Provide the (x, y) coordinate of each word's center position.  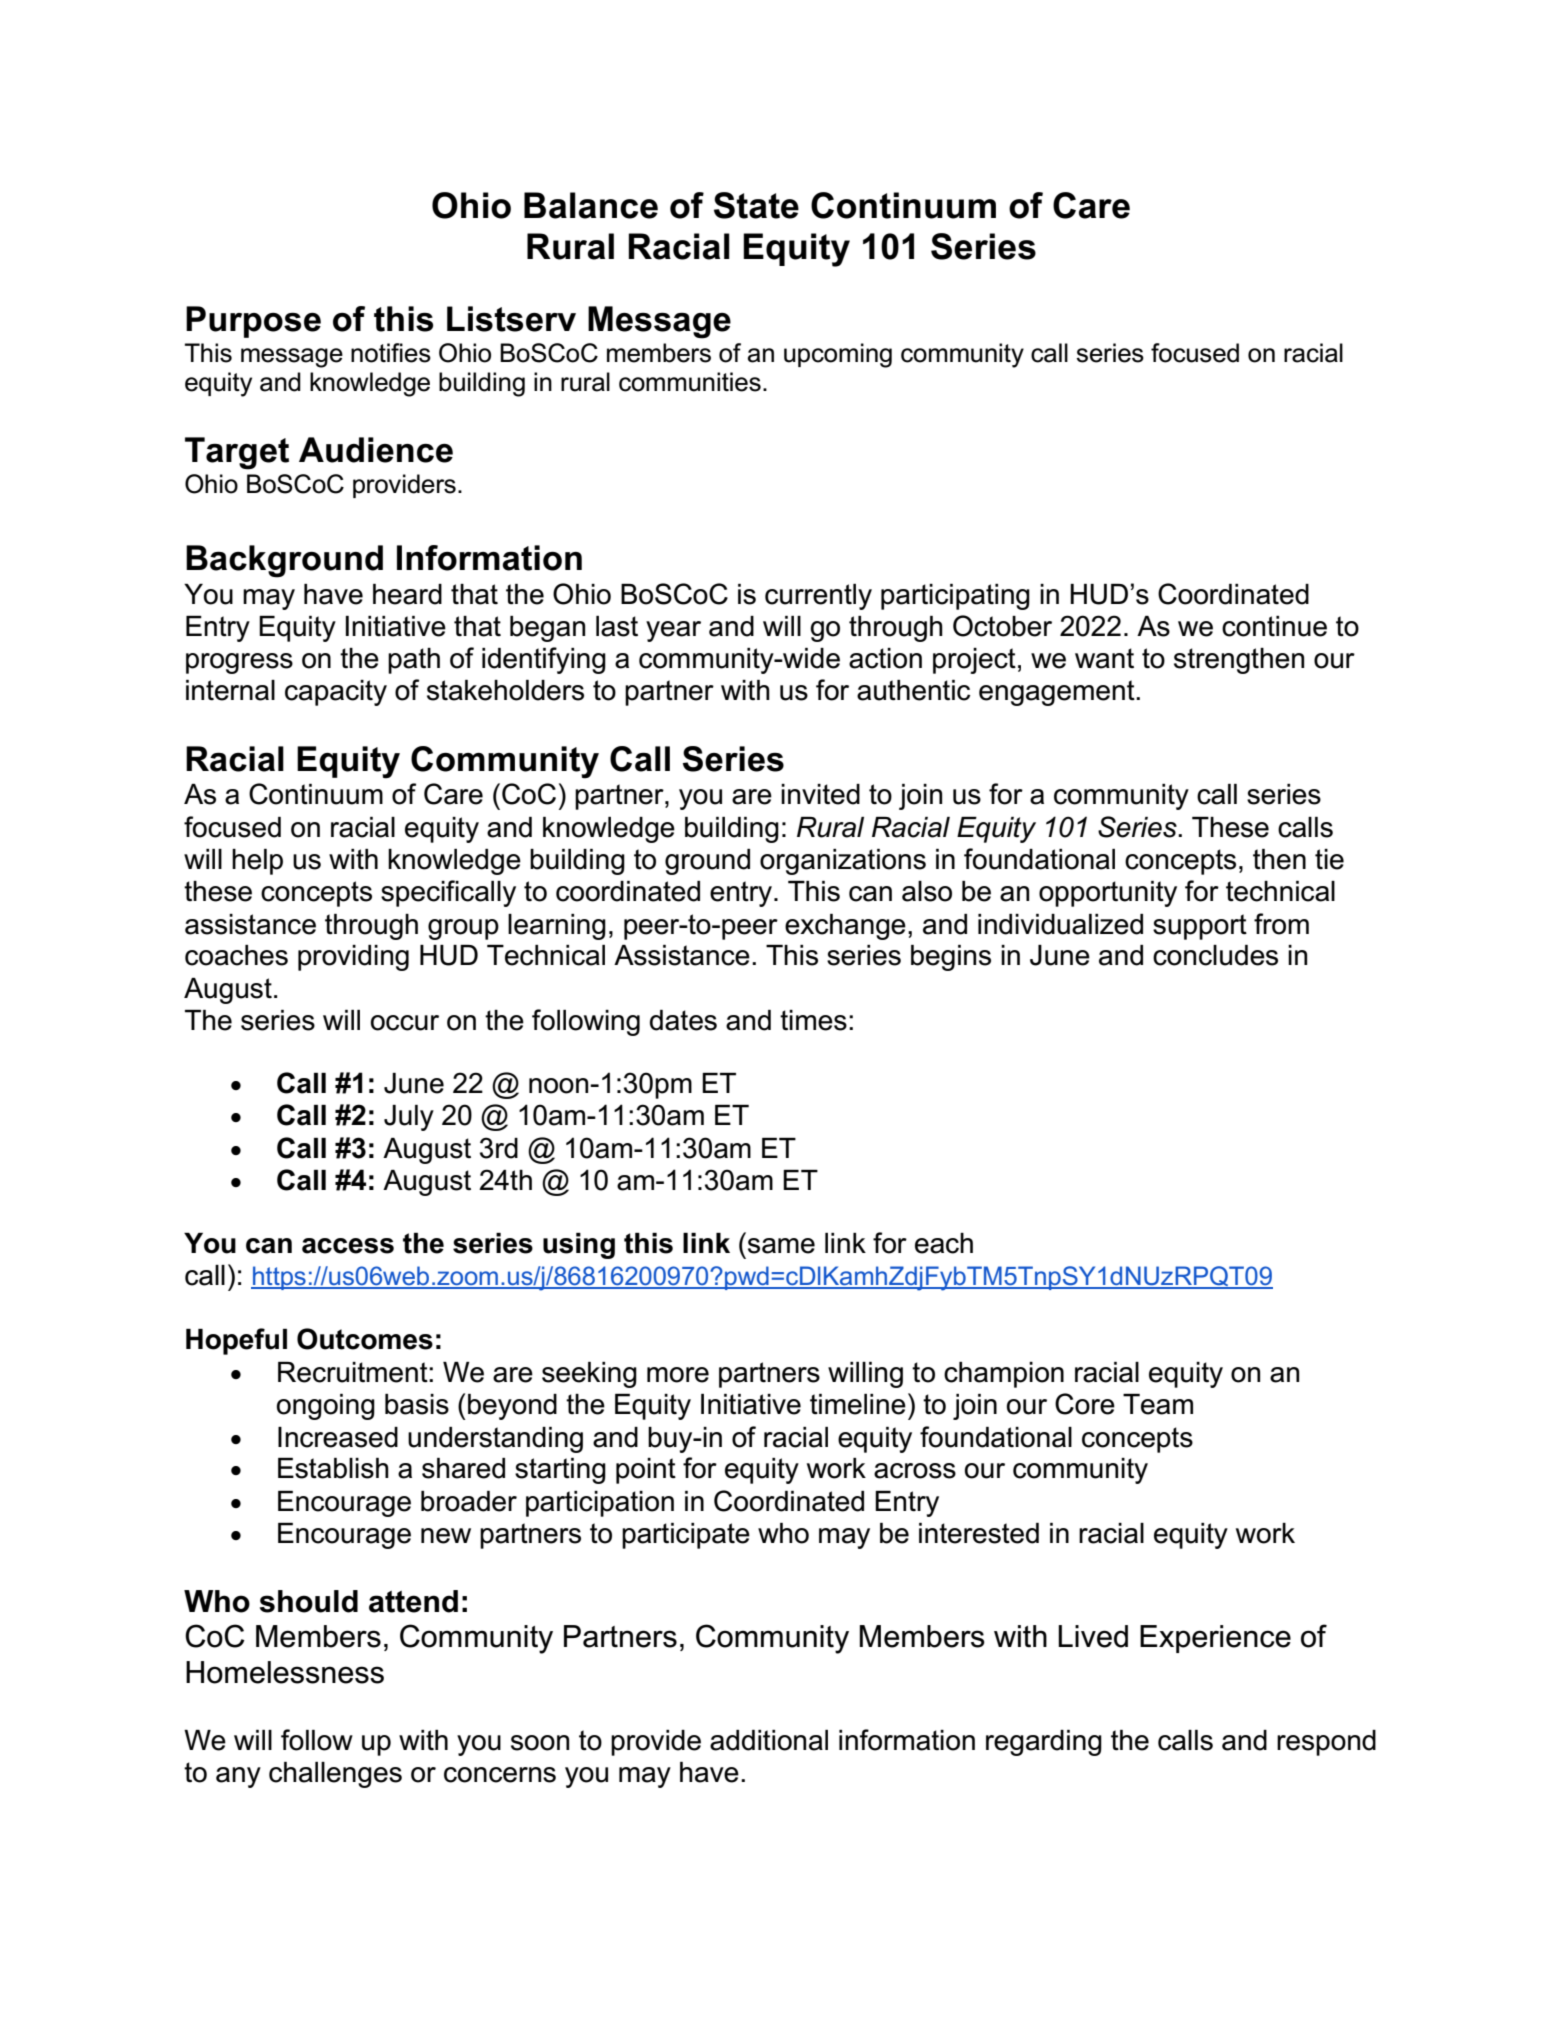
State (756, 205)
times (813, 1020)
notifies (391, 353)
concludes (1215, 955)
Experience (1215, 1639)
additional (769, 1740)
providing (353, 958)
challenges (335, 1775)
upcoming (838, 355)
